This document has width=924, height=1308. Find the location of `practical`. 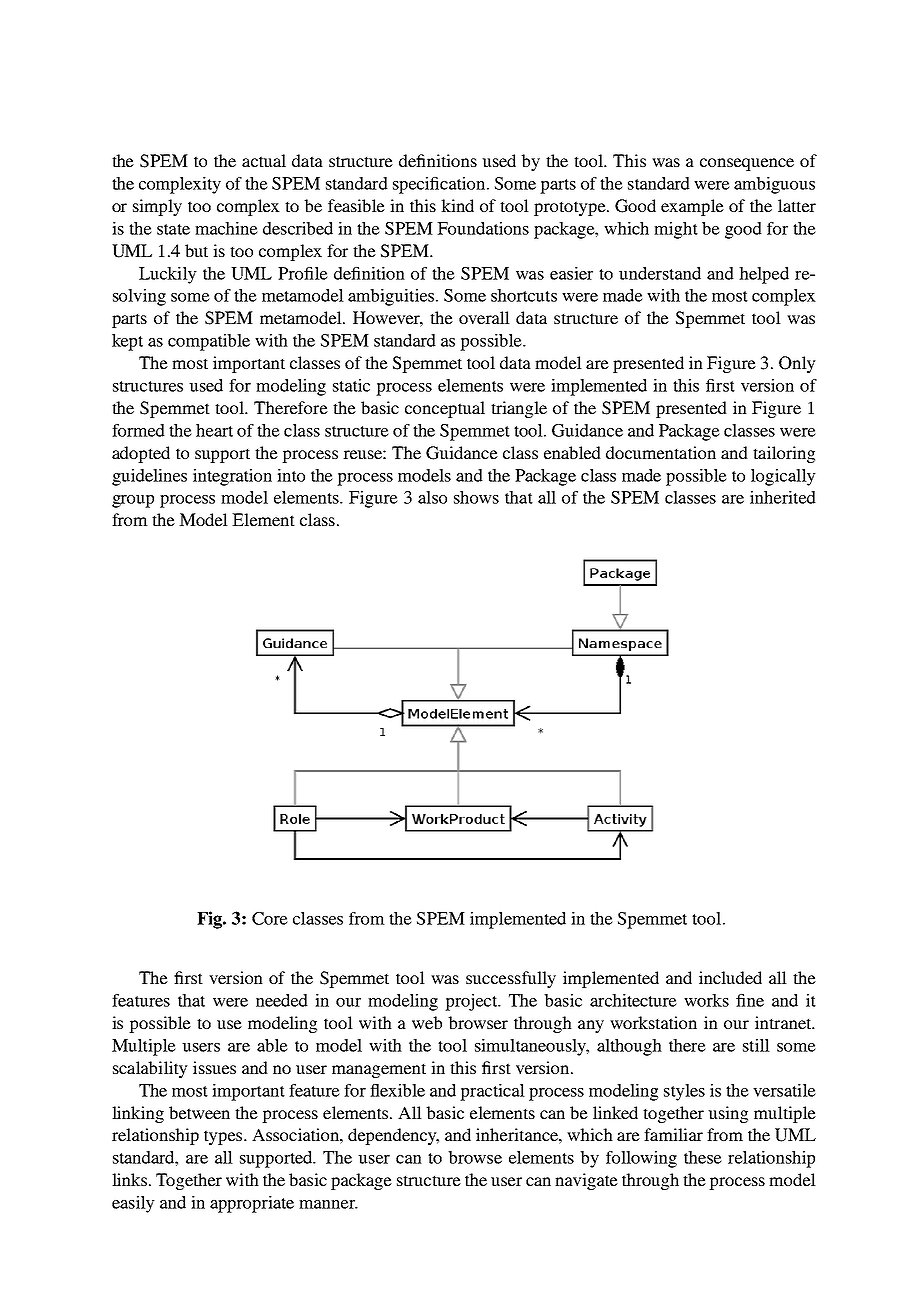

practical is located at coordinates (492, 1092).
